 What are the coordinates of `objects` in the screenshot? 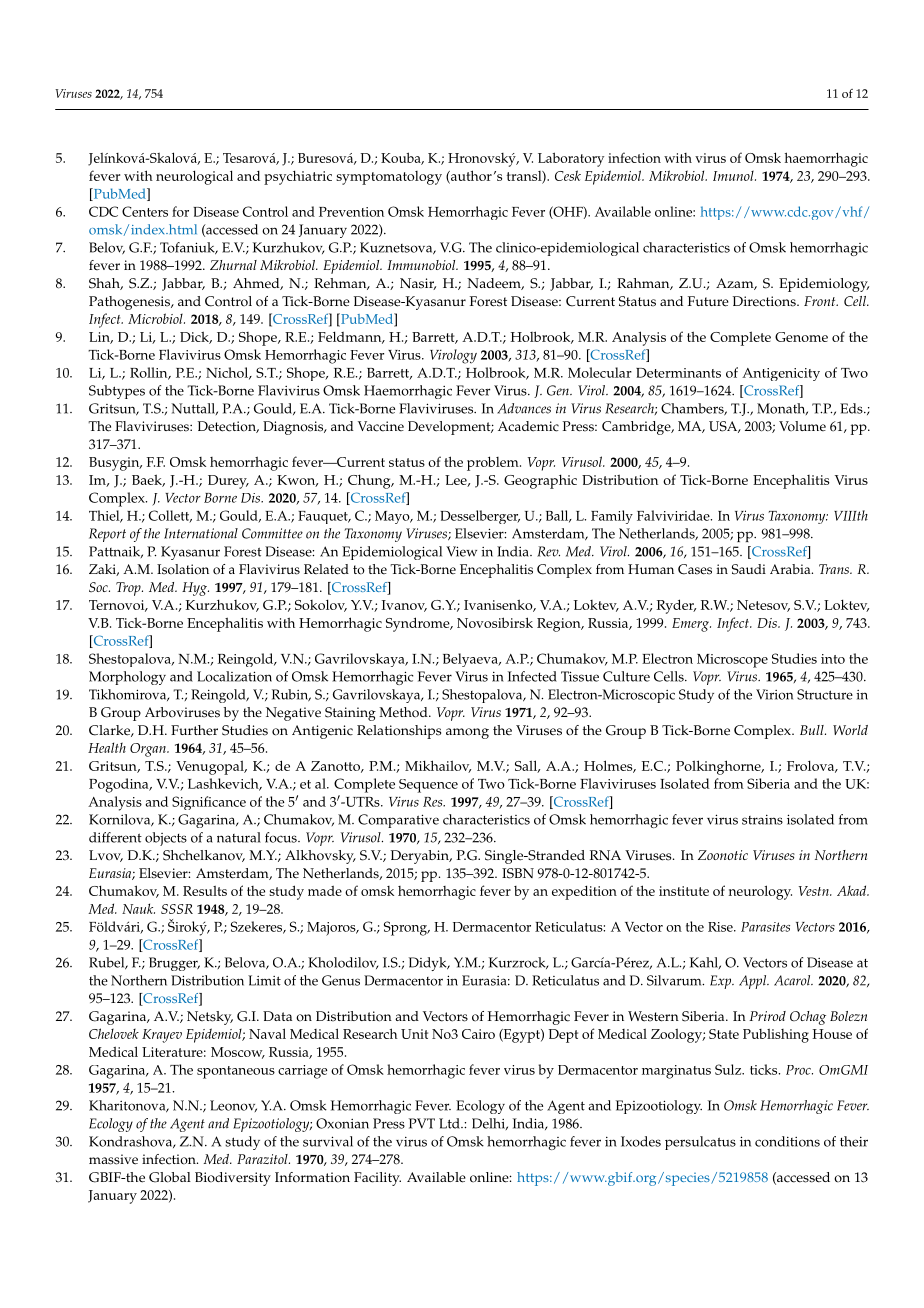 It's located at (166, 839).
